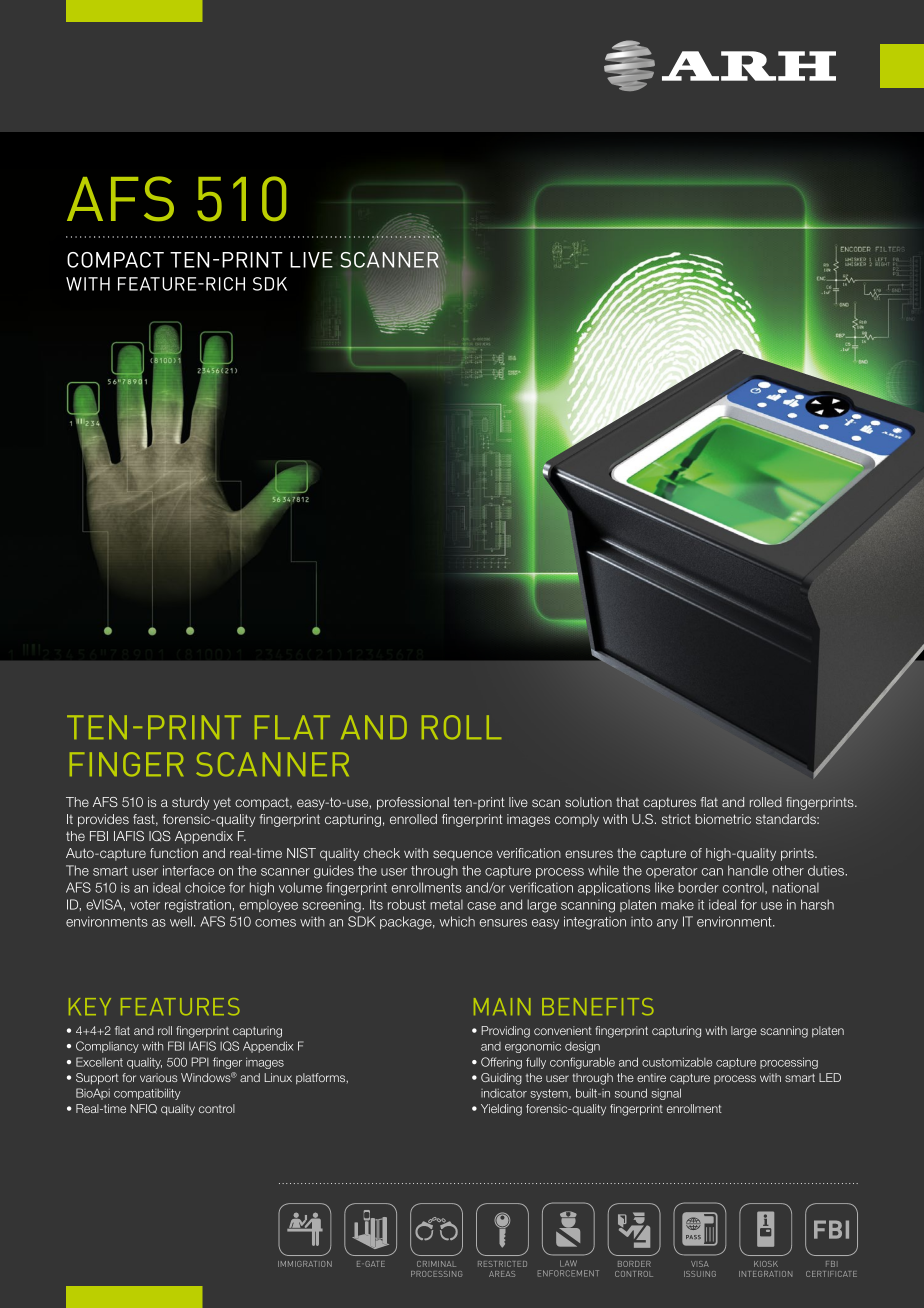 This page has height=1308, width=924. Describe the element at coordinates (457, 921) in the page. I see `which` at that location.
